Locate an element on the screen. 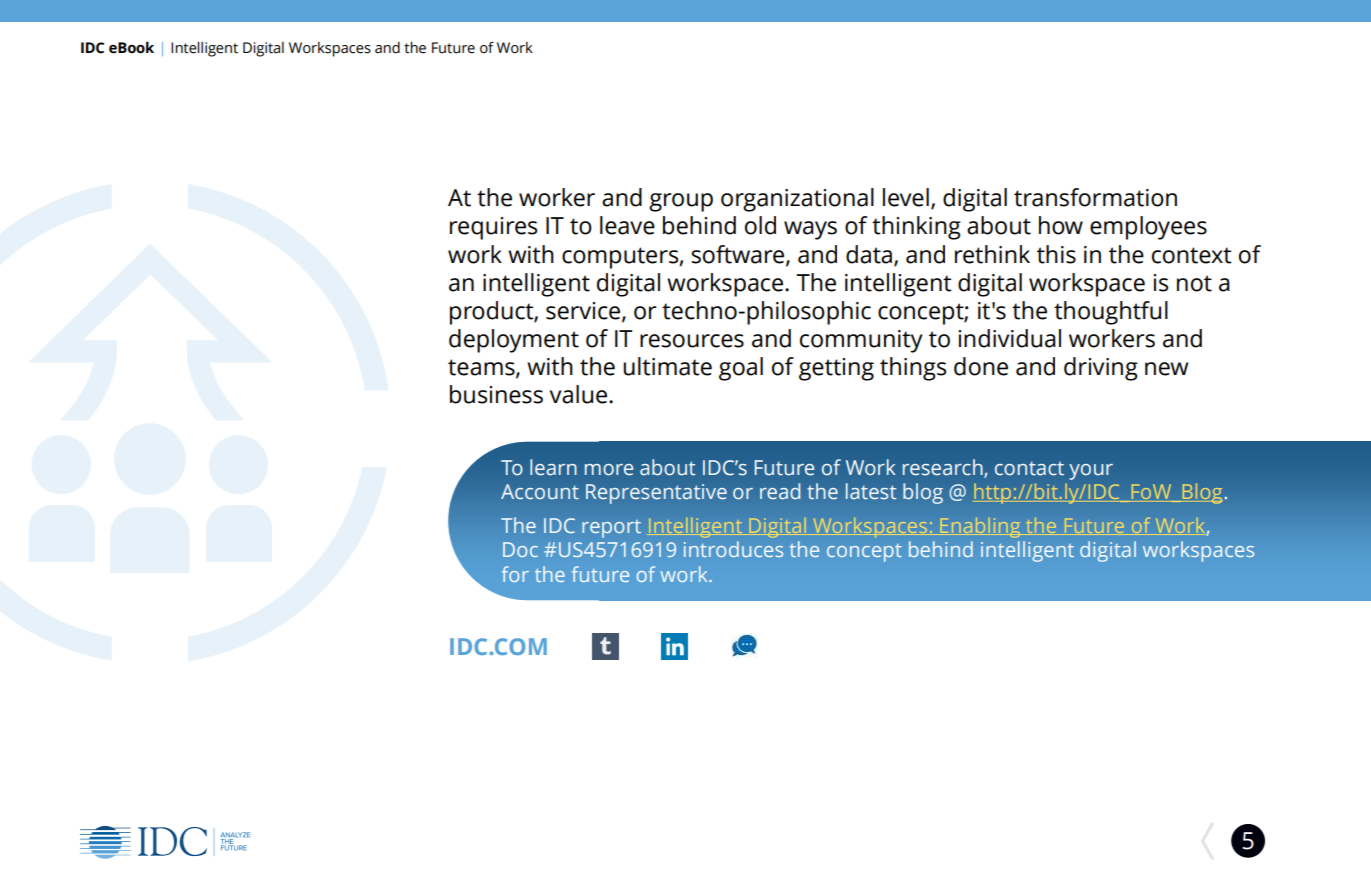 This screenshot has width=1371, height=896. not is located at coordinates (1194, 283).
